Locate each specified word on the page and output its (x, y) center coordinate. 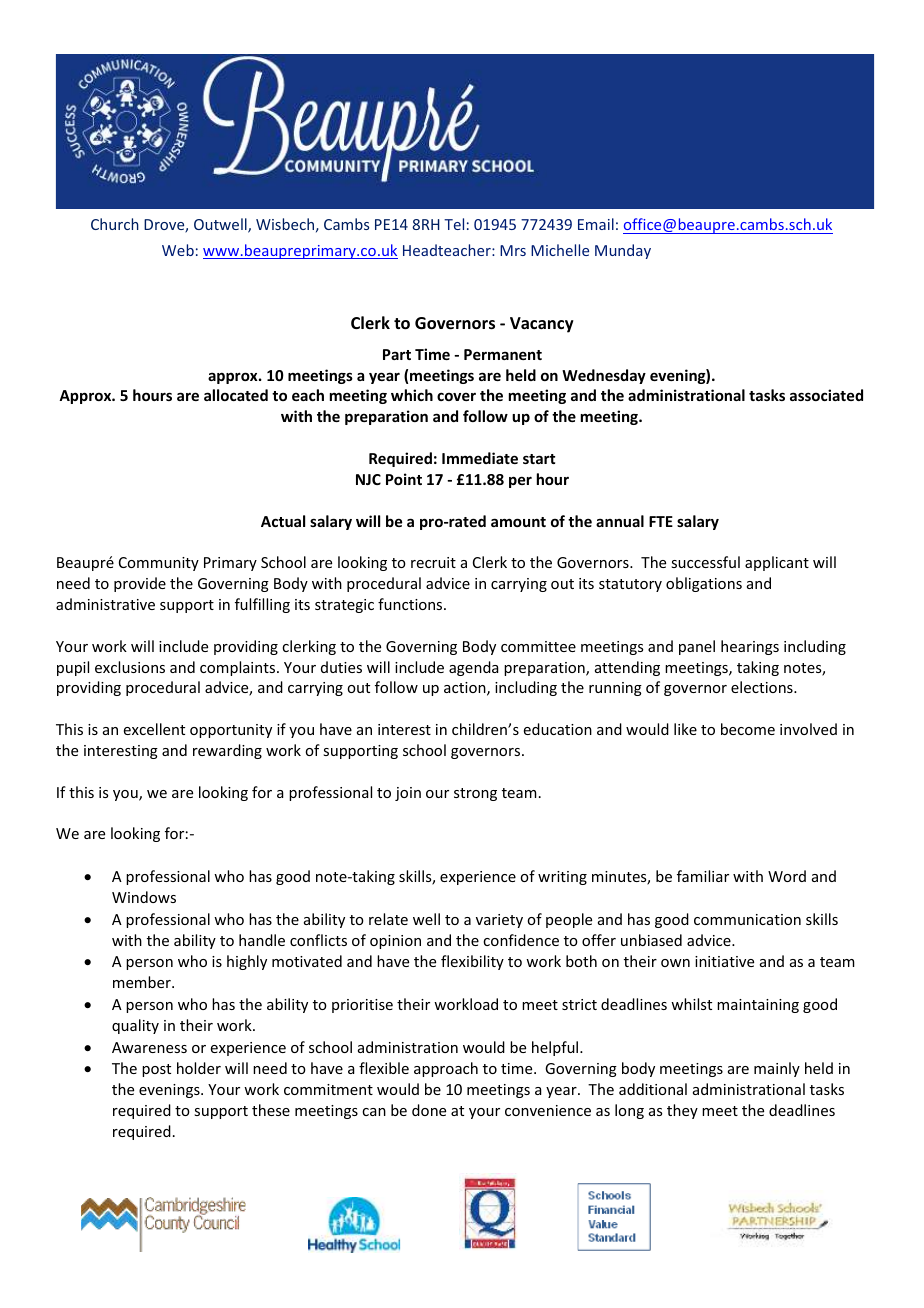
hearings (750, 647)
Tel (454, 224)
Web (178, 250)
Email (596, 224)
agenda (474, 668)
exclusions (130, 667)
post (156, 1070)
